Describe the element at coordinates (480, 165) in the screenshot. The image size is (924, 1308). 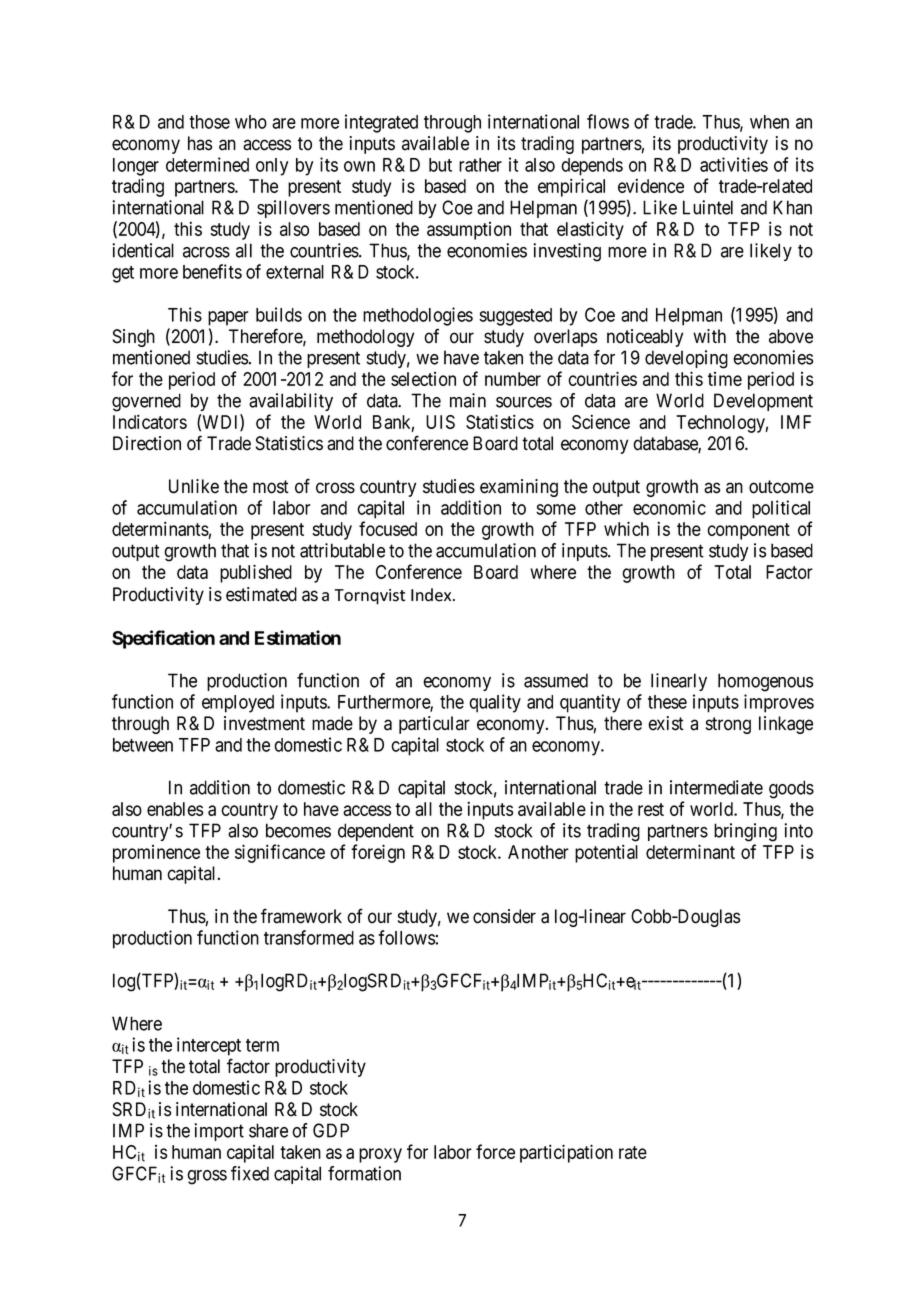
I see `rather` at that location.
